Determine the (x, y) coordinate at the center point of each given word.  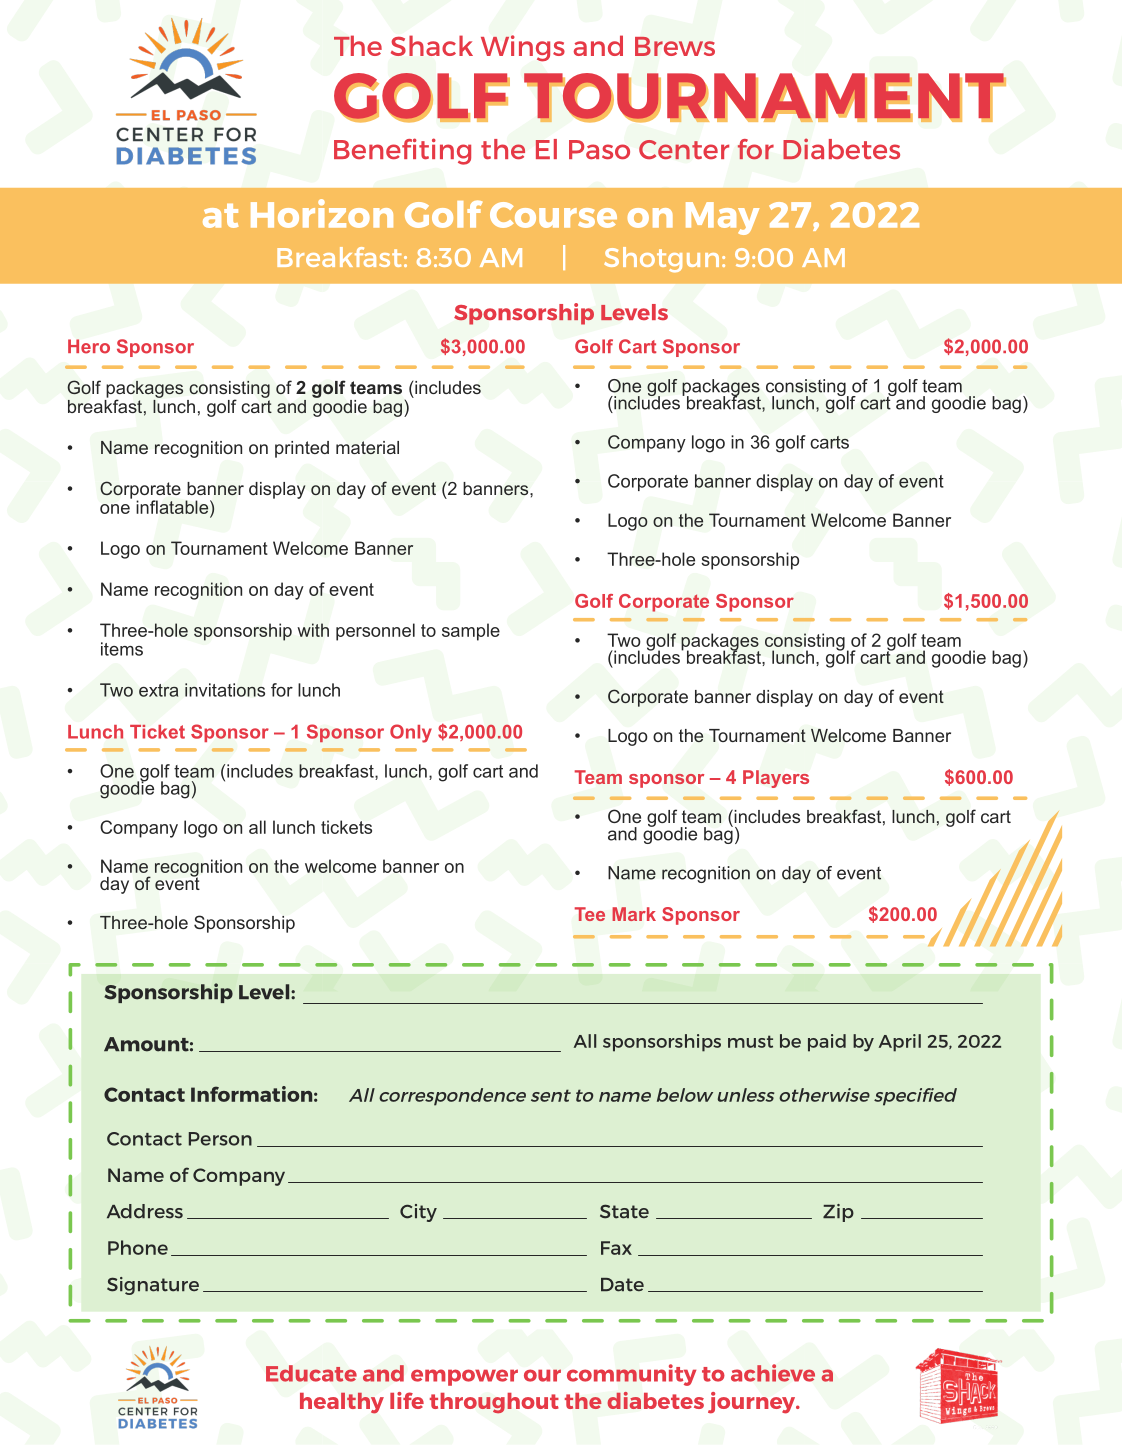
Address (145, 1211)
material (367, 447)
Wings (523, 48)
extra (158, 690)
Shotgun (661, 260)
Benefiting (402, 151)
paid (827, 1043)
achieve (773, 1373)
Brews (675, 46)
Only (411, 733)
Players (776, 779)
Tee (590, 914)
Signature (153, 1286)
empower (464, 1377)
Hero (89, 346)
